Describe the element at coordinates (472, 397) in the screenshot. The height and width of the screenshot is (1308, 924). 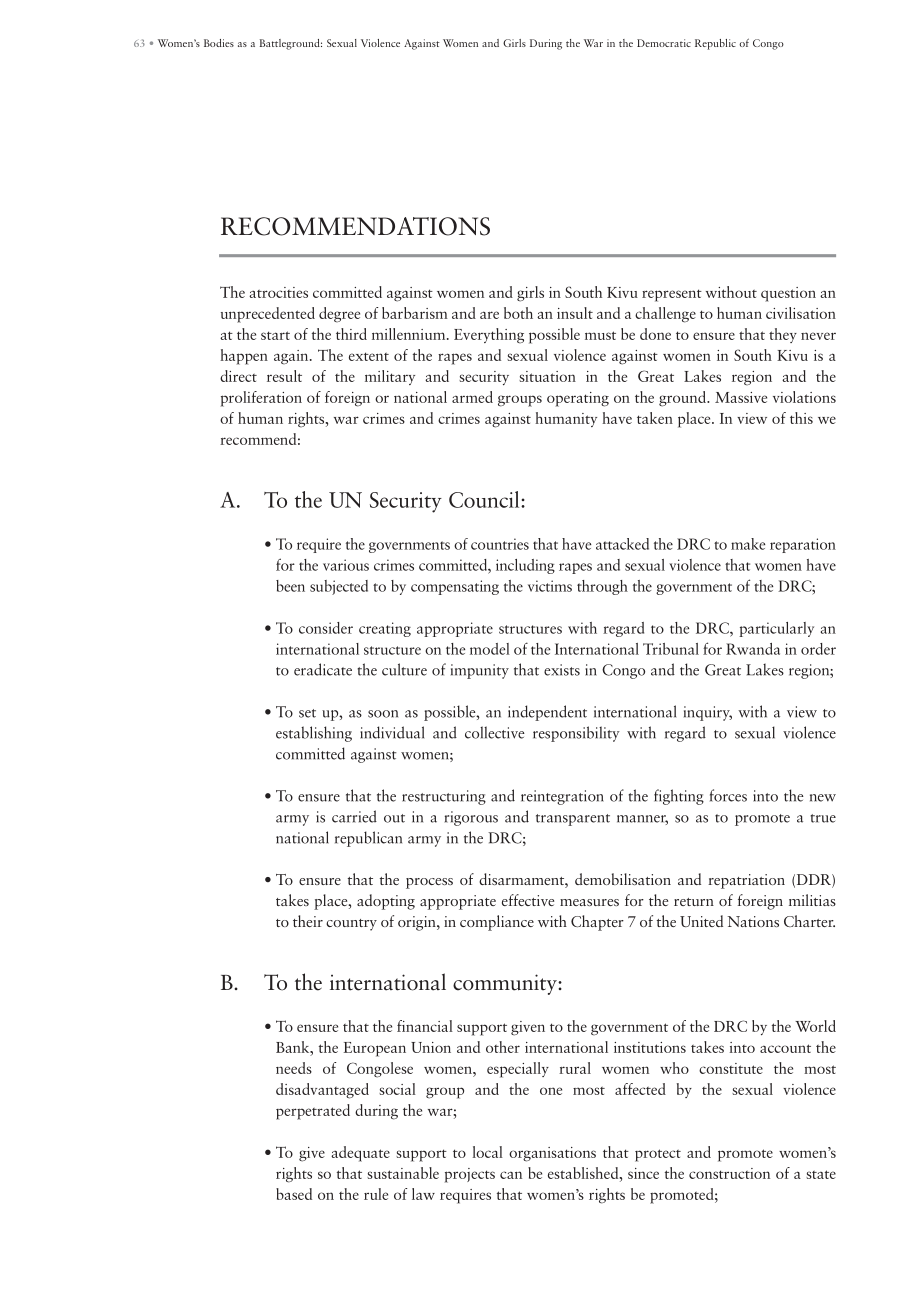
I see `armed` at that location.
